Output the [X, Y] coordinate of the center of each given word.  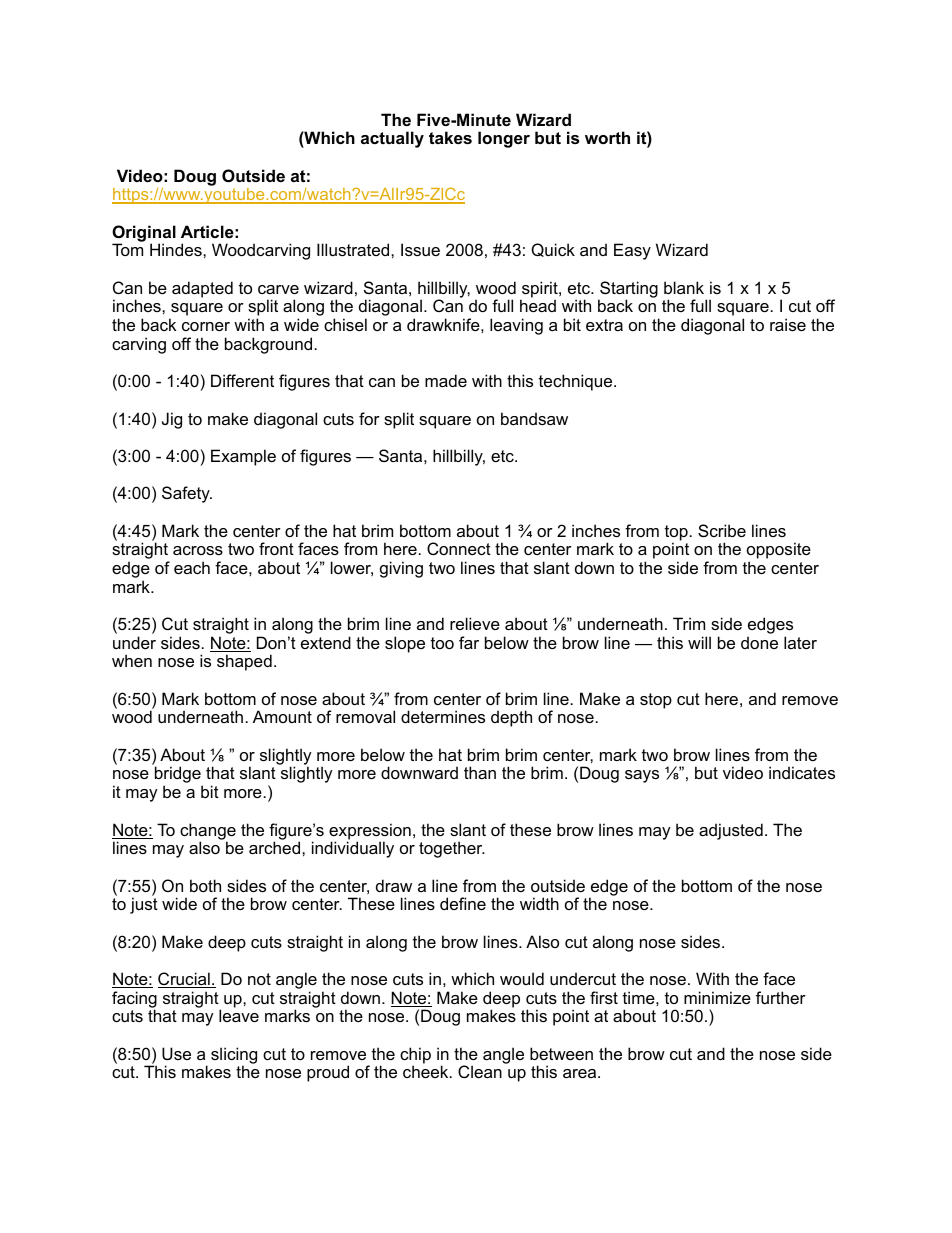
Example [243, 457]
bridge [179, 776]
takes [450, 137]
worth [607, 137]
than [480, 772]
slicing [234, 1056]
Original [144, 234]
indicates [802, 772]
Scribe [722, 530]
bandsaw [534, 418]
